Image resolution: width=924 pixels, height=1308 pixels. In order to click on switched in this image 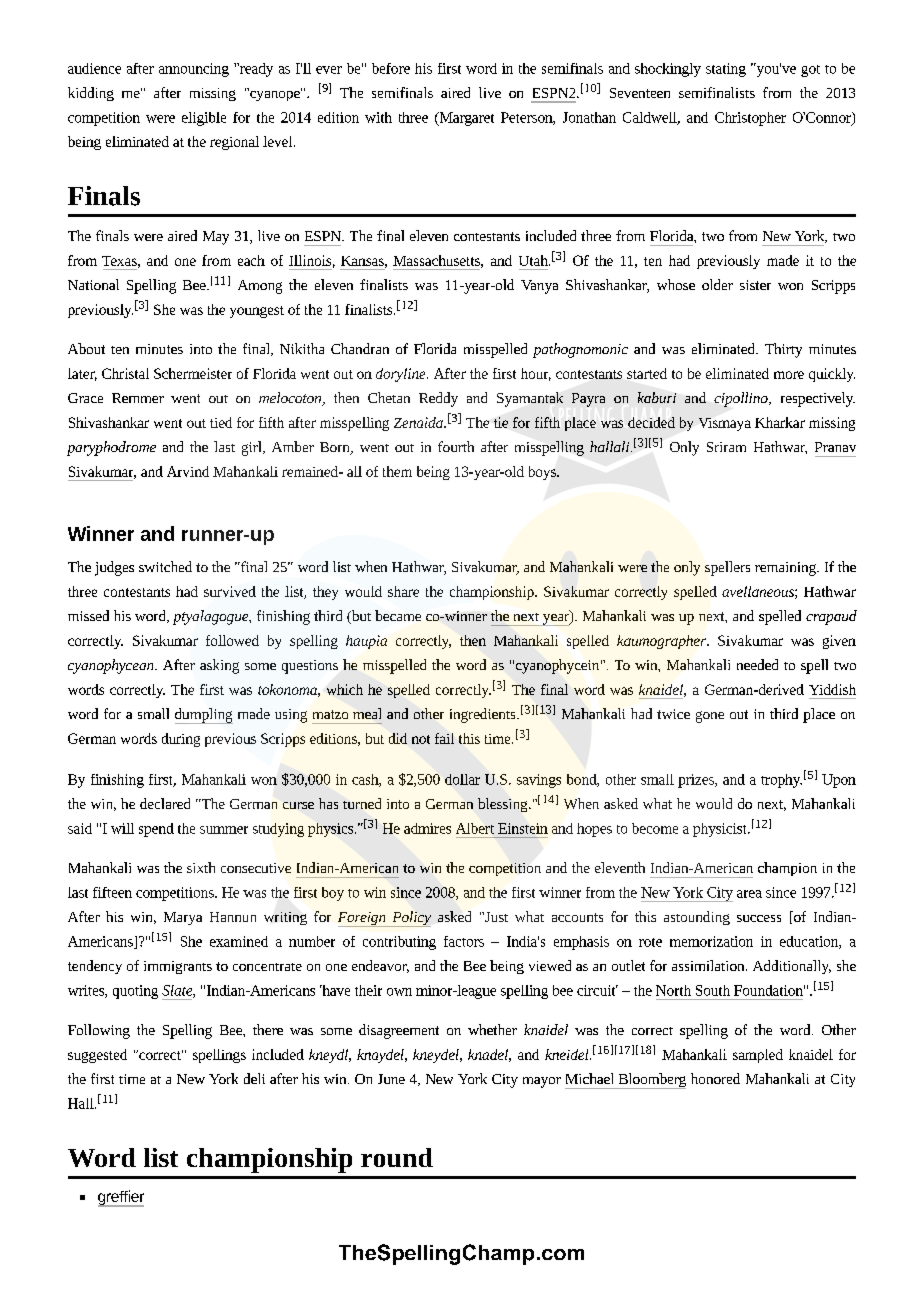, I will do `click(165, 566)`.
